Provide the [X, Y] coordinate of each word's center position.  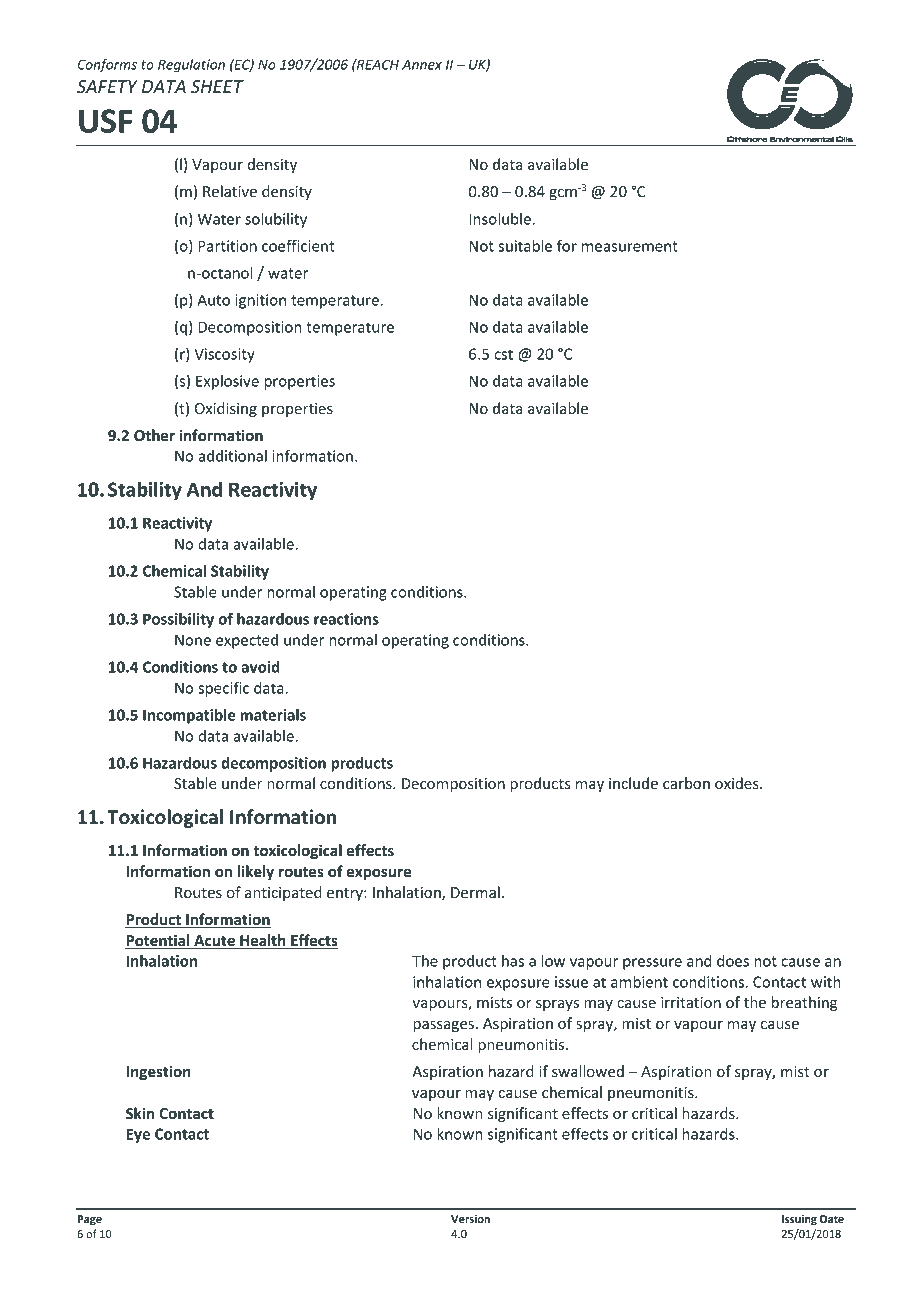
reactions [346, 619]
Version [470, 1218]
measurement [630, 246]
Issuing [799, 1220]
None [193, 640]
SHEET [217, 86]
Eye [138, 1135]
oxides [738, 783]
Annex [422, 64]
